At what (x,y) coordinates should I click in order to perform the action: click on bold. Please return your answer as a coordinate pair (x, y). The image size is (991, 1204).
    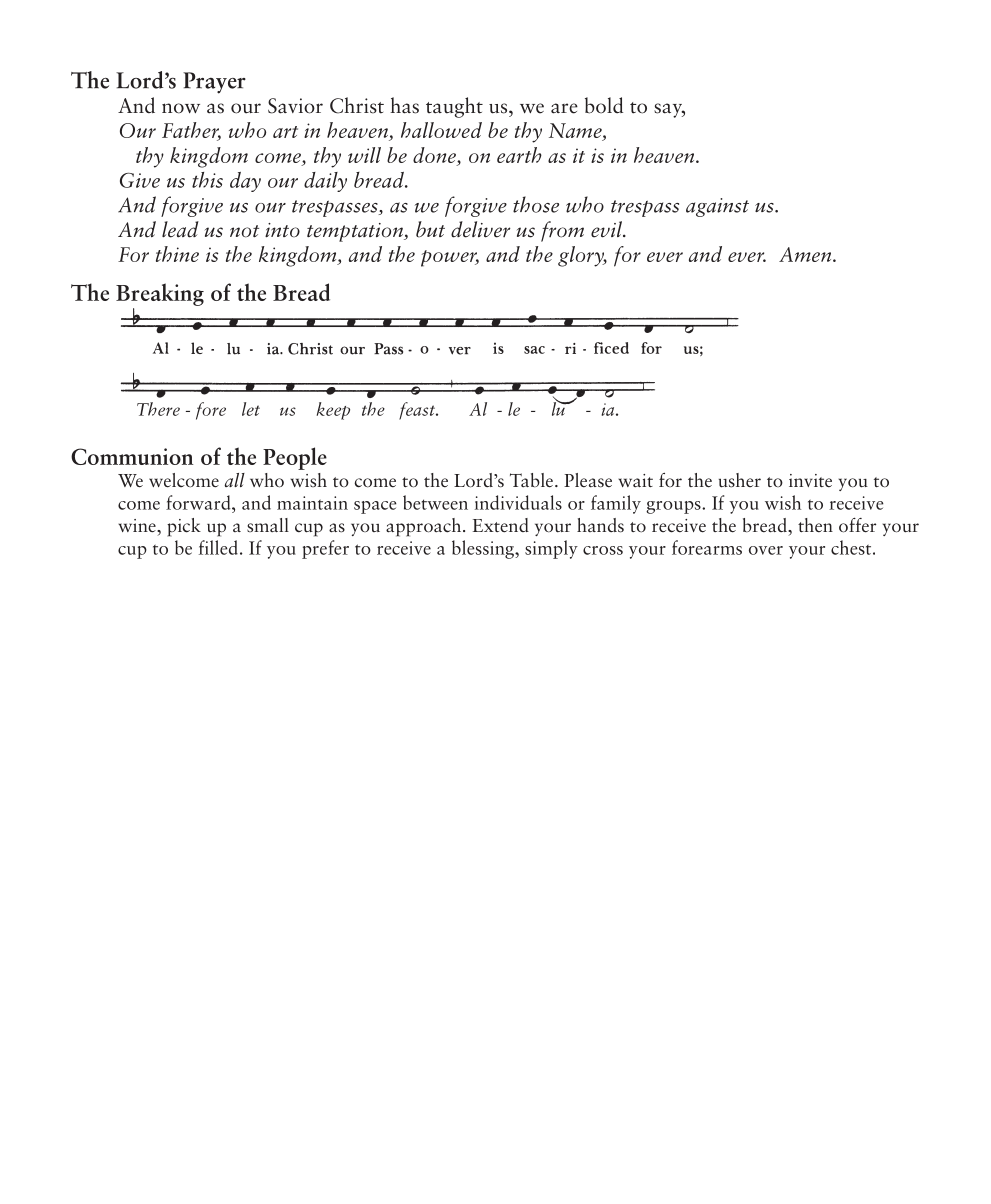
    Looking at the image, I should click on (604, 105).
